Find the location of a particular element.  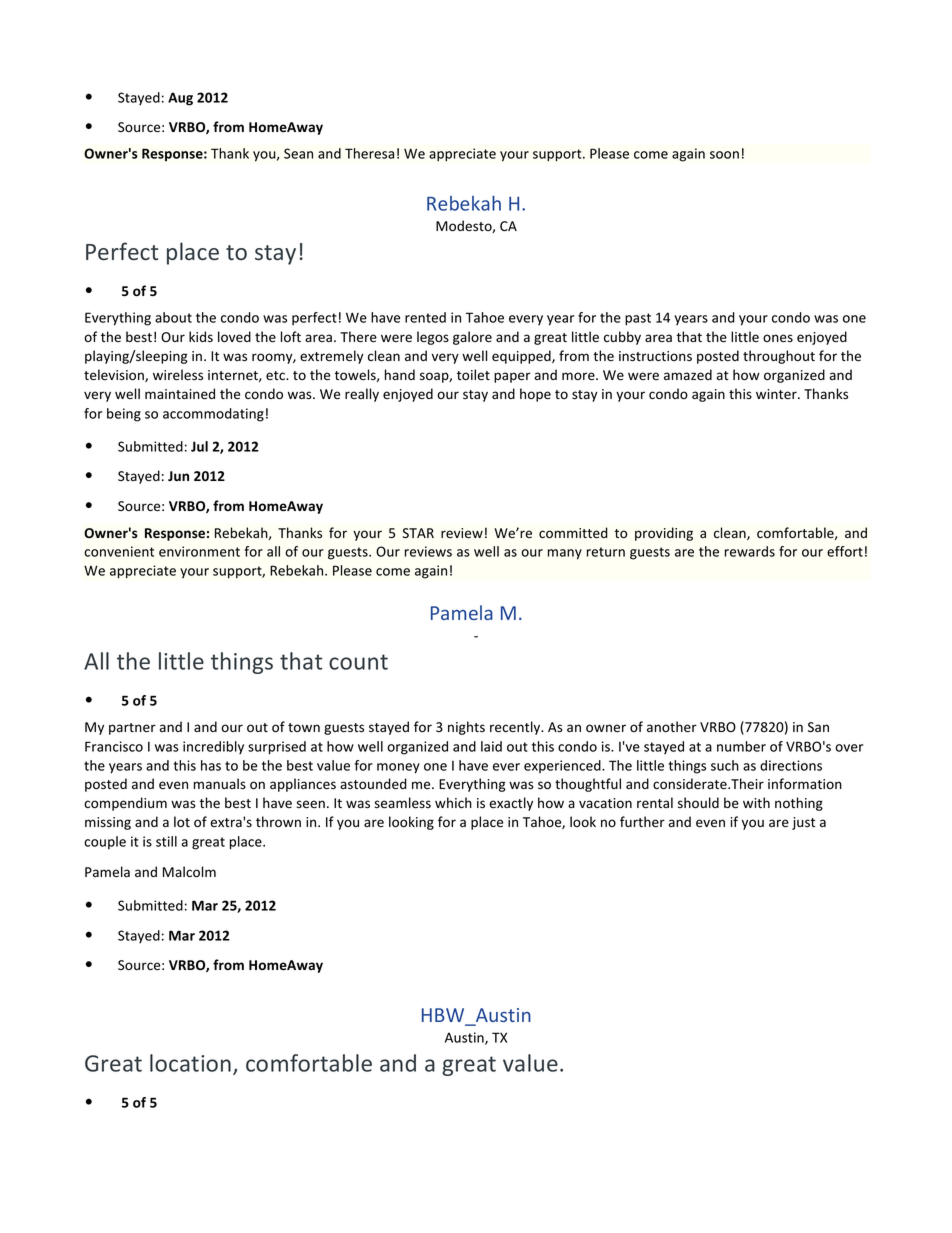

San is located at coordinates (818, 727).
